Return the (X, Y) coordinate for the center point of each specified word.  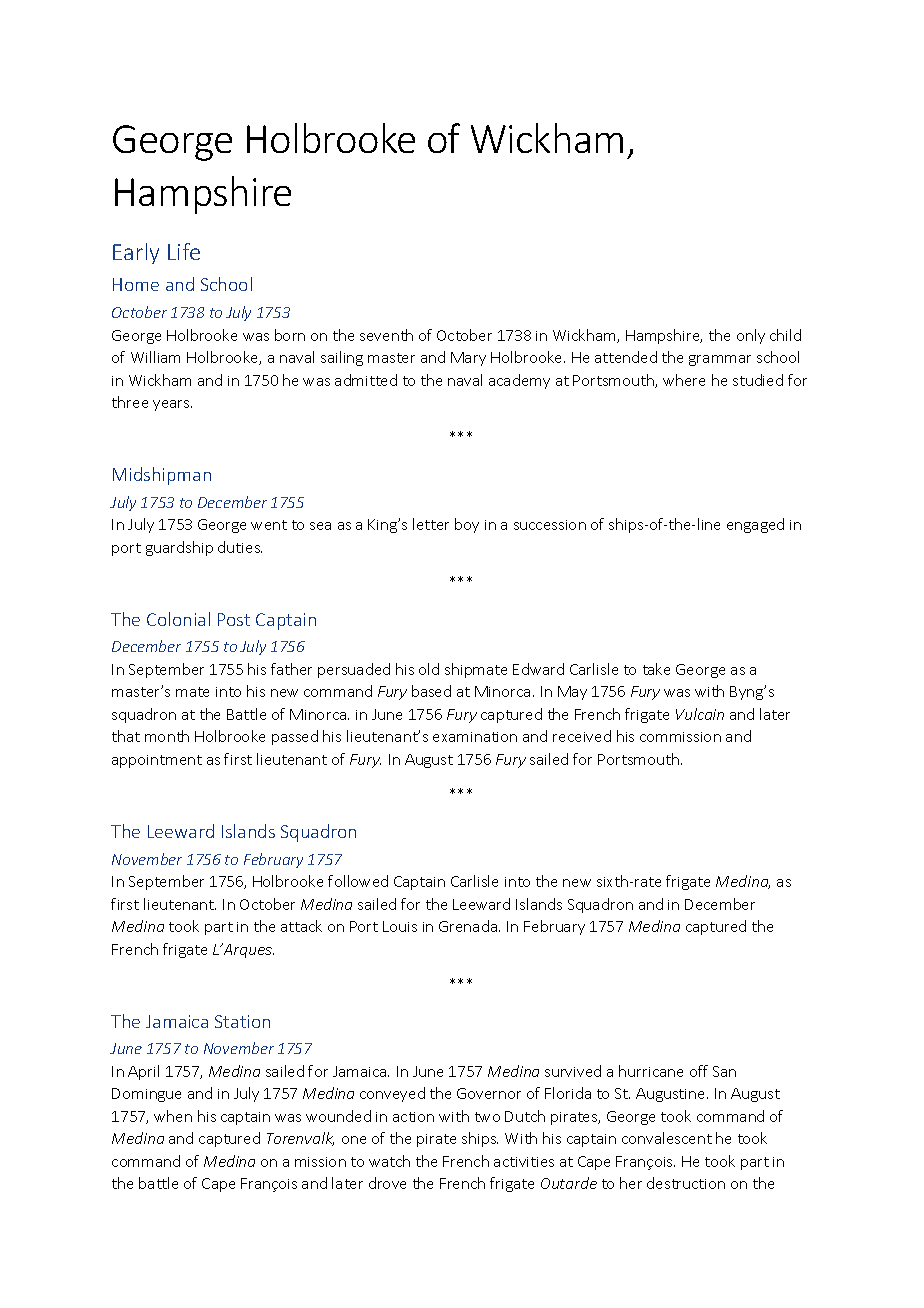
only (751, 336)
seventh (386, 335)
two (487, 1117)
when (173, 1116)
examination (475, 737)
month (167, 736)
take (656, 669)
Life (184, 251)
